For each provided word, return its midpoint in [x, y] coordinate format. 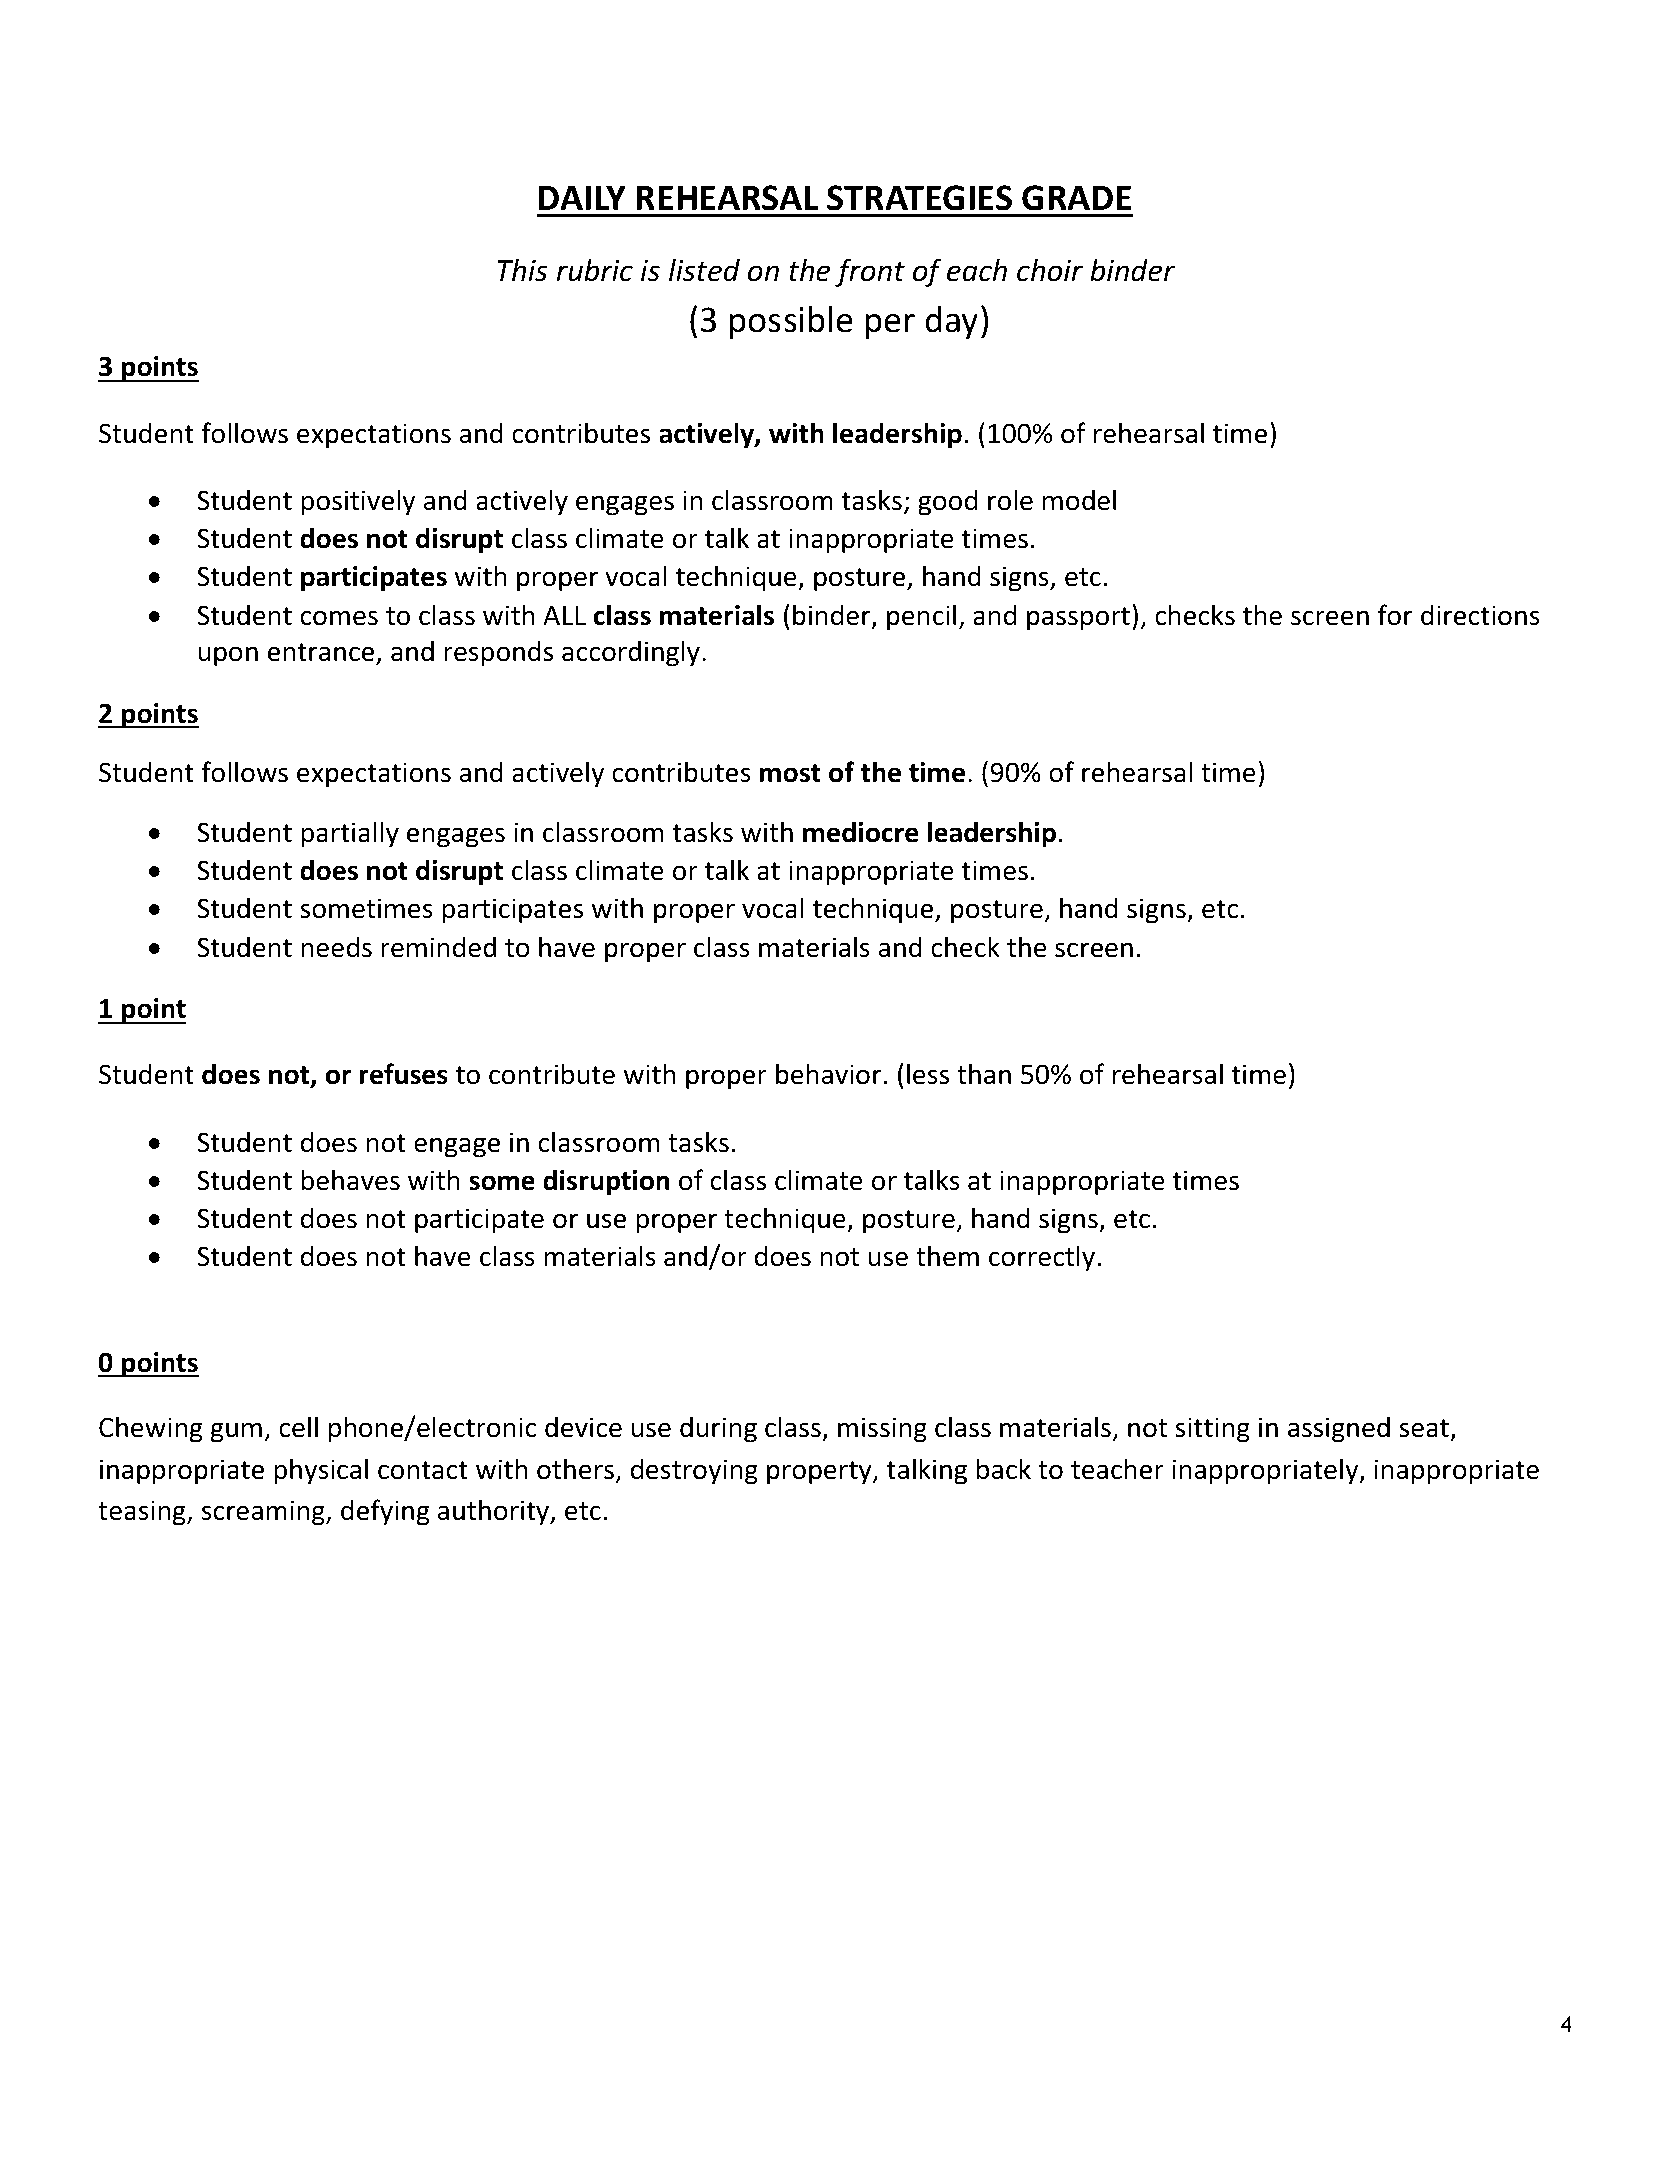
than [984, 1074]
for [1395, 615]
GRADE [1076, 198]
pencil [921, 617]
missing [882, 1430]
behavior [829, 1074]
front [870, 272]
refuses [404, 1074]
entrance [321, 652]
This [522, 270]
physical [321, 1471]
